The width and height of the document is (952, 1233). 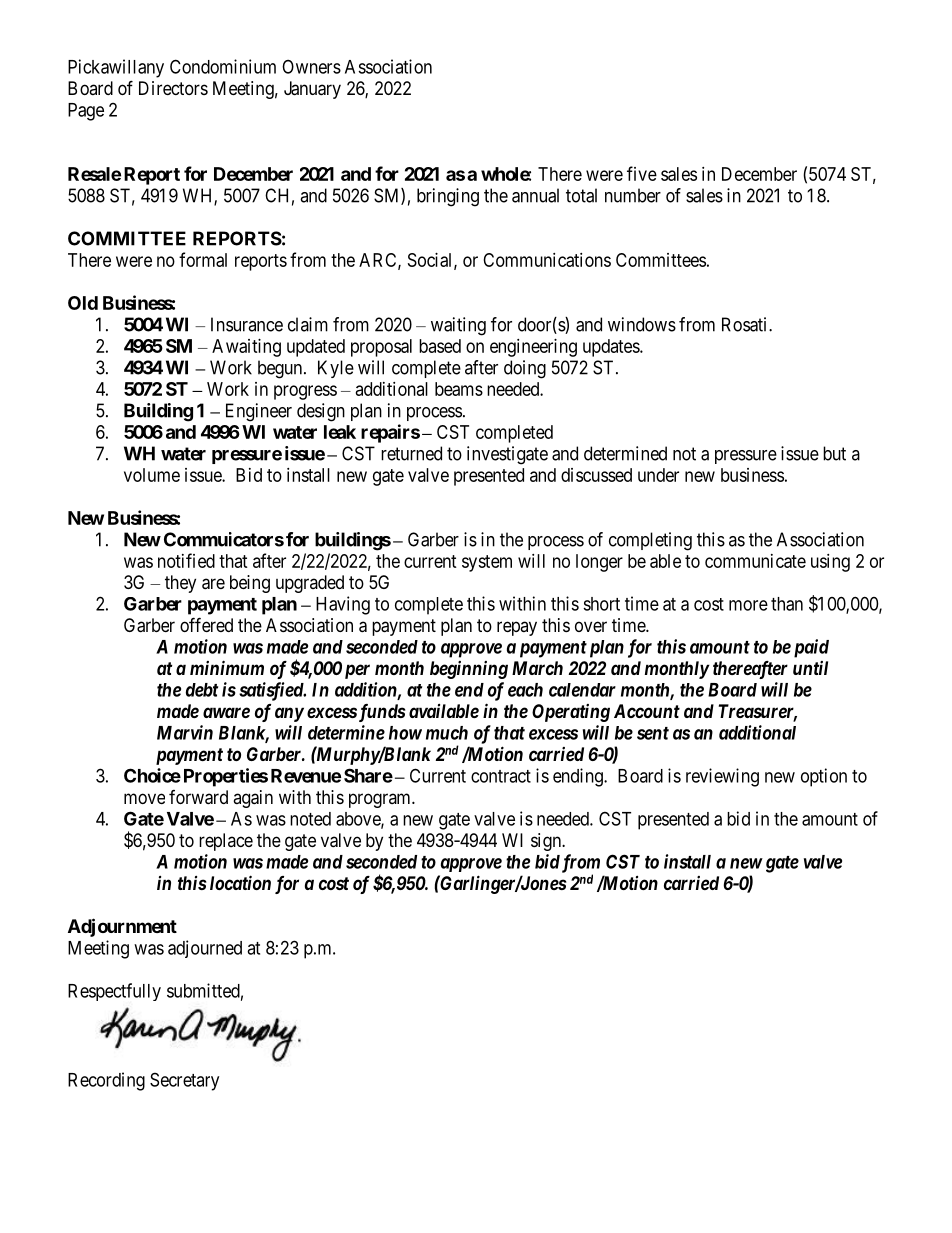 What do you see at coordinates (173, 88) in the document?
I see `Directors` at bounding box center [173, 88].
